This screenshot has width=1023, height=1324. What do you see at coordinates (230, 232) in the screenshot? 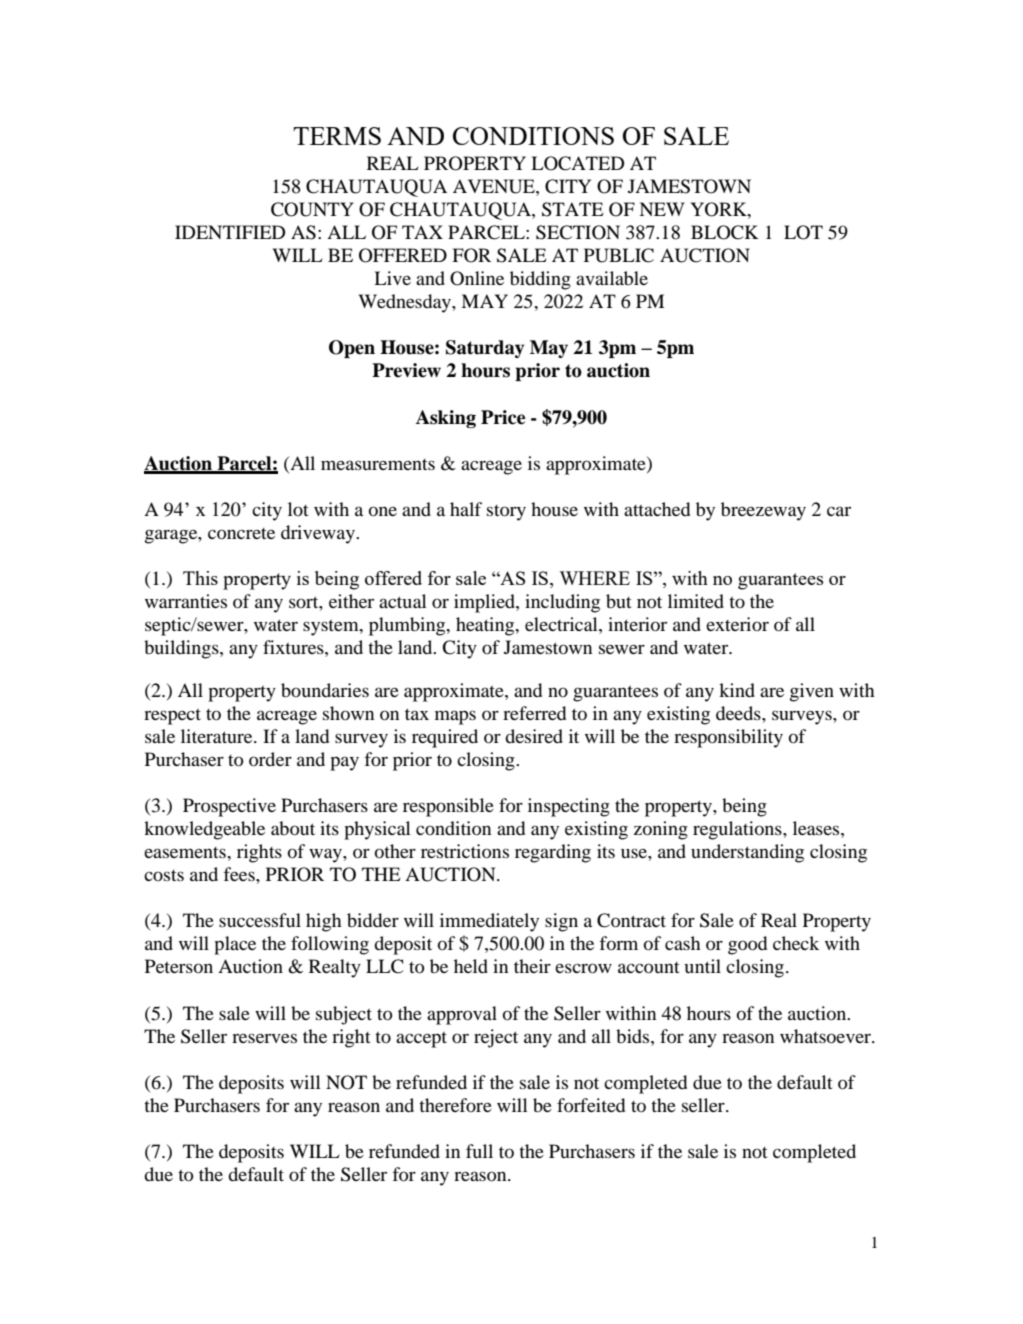
I see `IDENTIFIED` at bounding box center [230, 232].
